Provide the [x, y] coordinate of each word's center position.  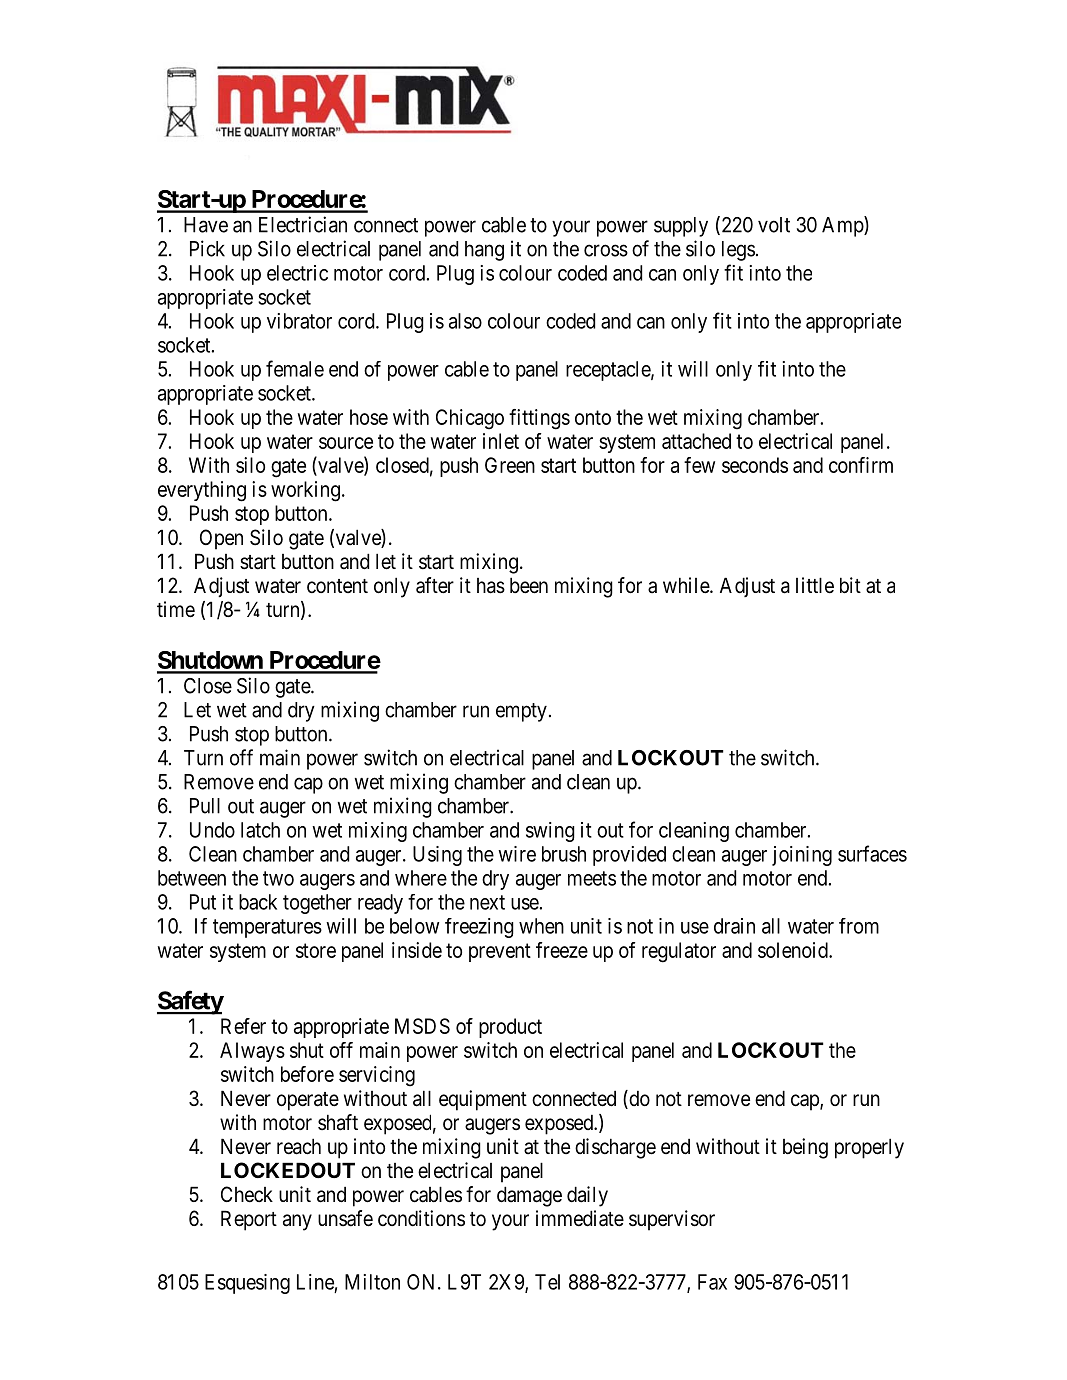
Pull [205, 806]
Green [510, 465]
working [305, 491]
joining [802, 856]
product [510, 1028]
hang [484, 251]
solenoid [794, 950]
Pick [207, 248]
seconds [755, 465]
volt [774, 225]
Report [249, 1220]
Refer [243, 1026]
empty [521, 712]
